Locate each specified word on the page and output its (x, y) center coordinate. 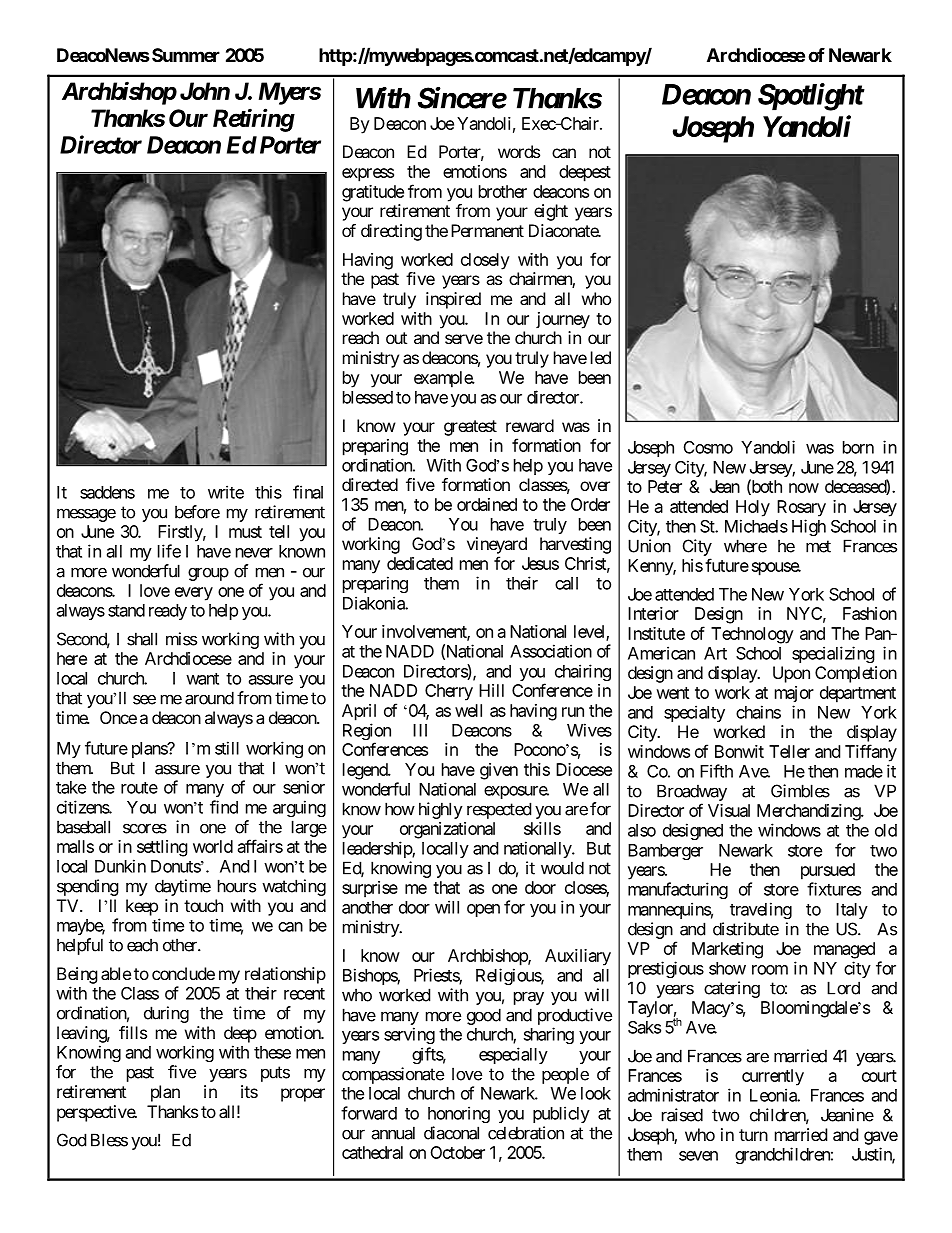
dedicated (420, 563)
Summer (186, 55)
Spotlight (811, 97)
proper (303, 1095)
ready (168, 612)
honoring (459, 1114)
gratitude (373, 193)
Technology (752, 635)
